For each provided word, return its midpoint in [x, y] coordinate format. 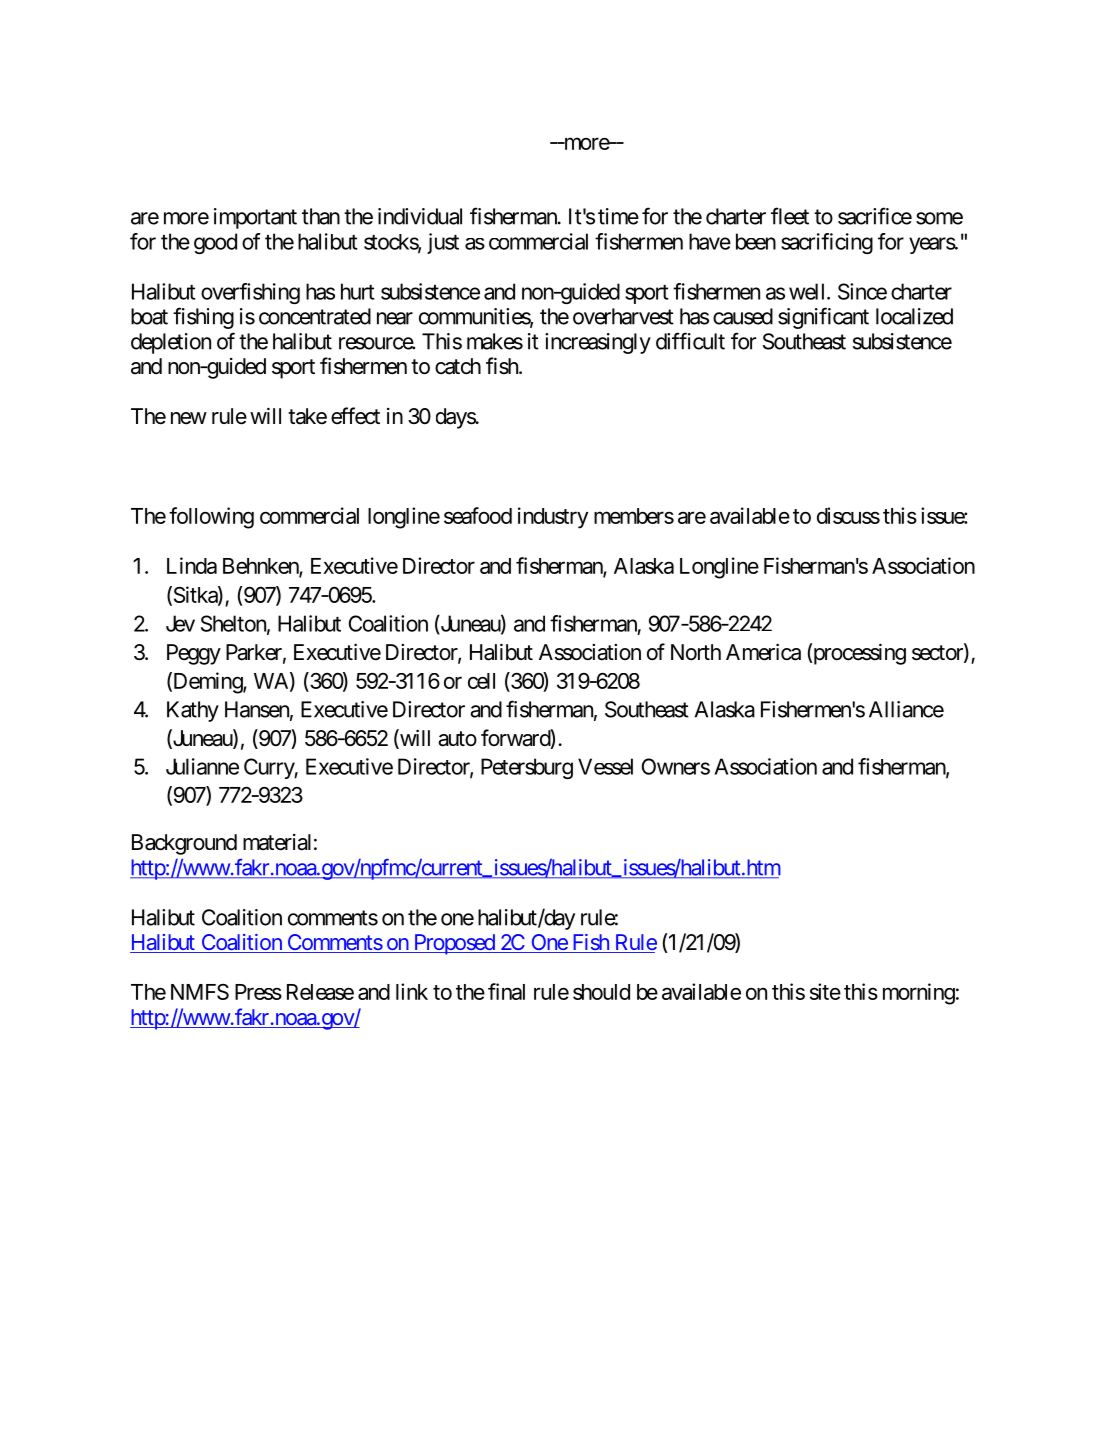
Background [184, 844]
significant [823, 318]
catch [458, 366]
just [443, 243]
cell [481, 681]
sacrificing [827, 243]
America [763, 652]
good [215, 243]
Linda [192, 565]
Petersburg [527, 768]
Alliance [906, 709]
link [412, 991]
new [189, 418]
